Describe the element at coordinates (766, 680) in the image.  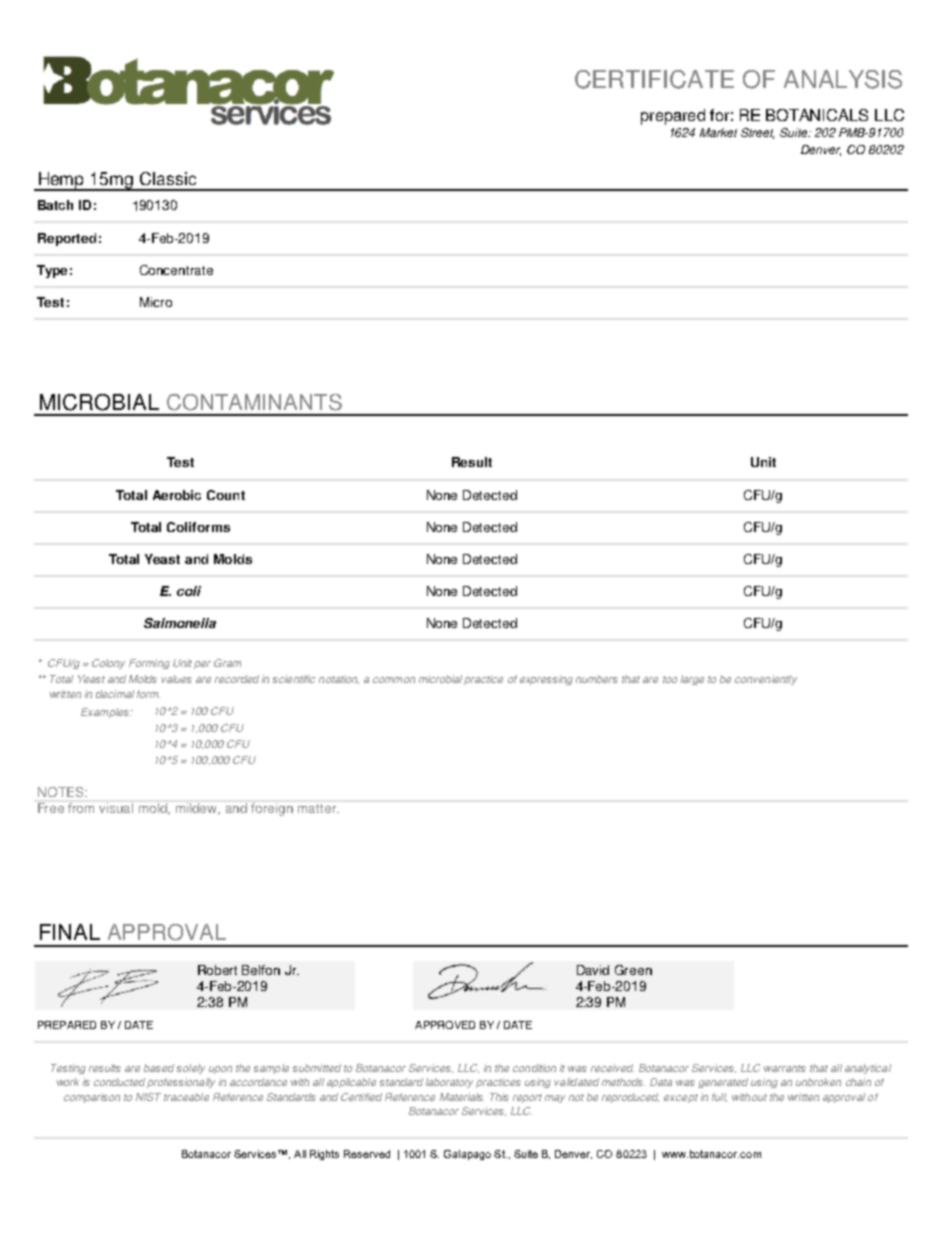
I see `conveniently` at that location.
